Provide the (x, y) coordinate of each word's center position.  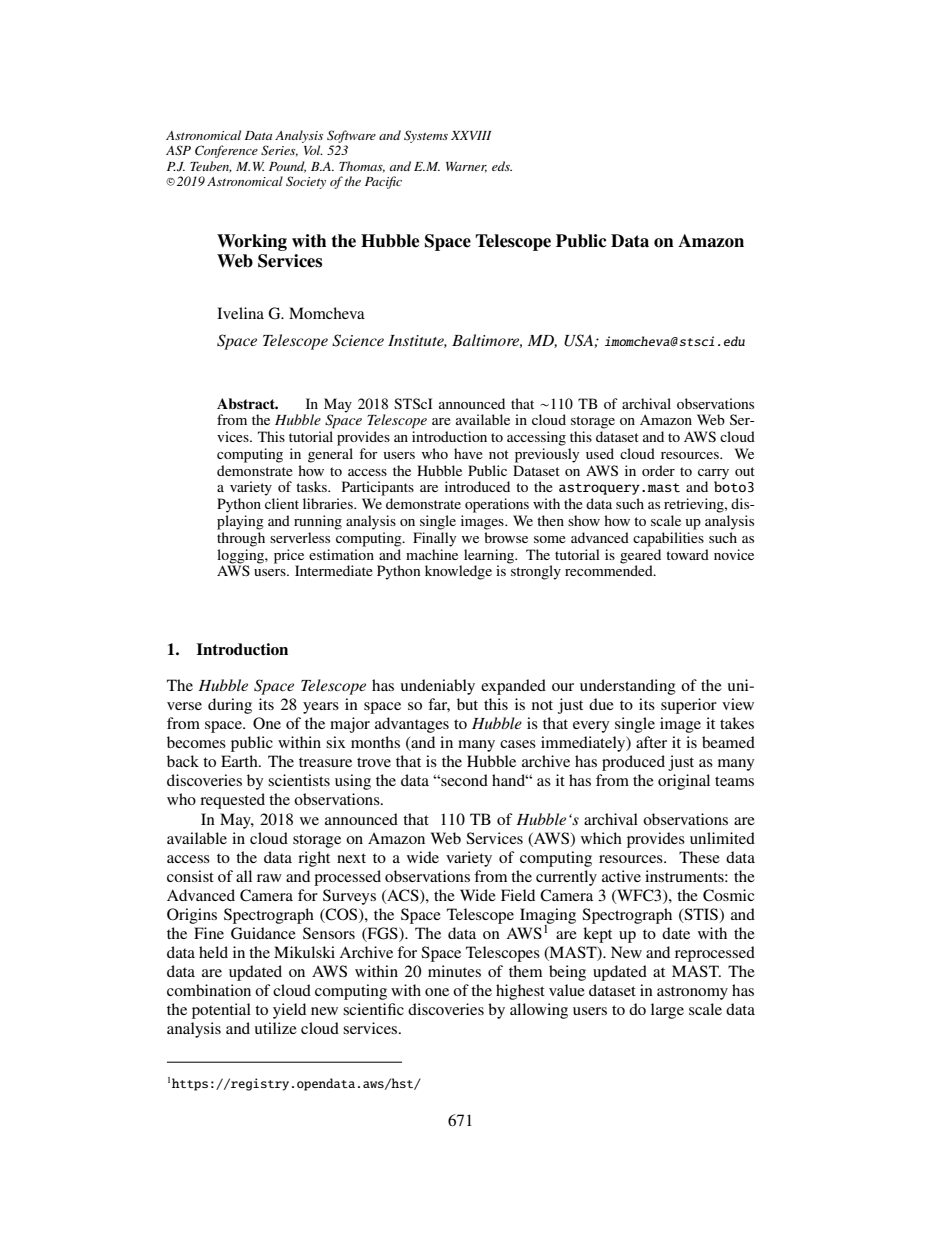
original (684, 782)
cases (518, 744)
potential (221, 1011)
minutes (454, 971)
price (289, 556)
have (468, 453)
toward (687, 554)
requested (232, 801)
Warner (466, 167)
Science (358, 340)
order (658, 470)
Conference (226, 151)
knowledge (458, 572)
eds (502, 166)
